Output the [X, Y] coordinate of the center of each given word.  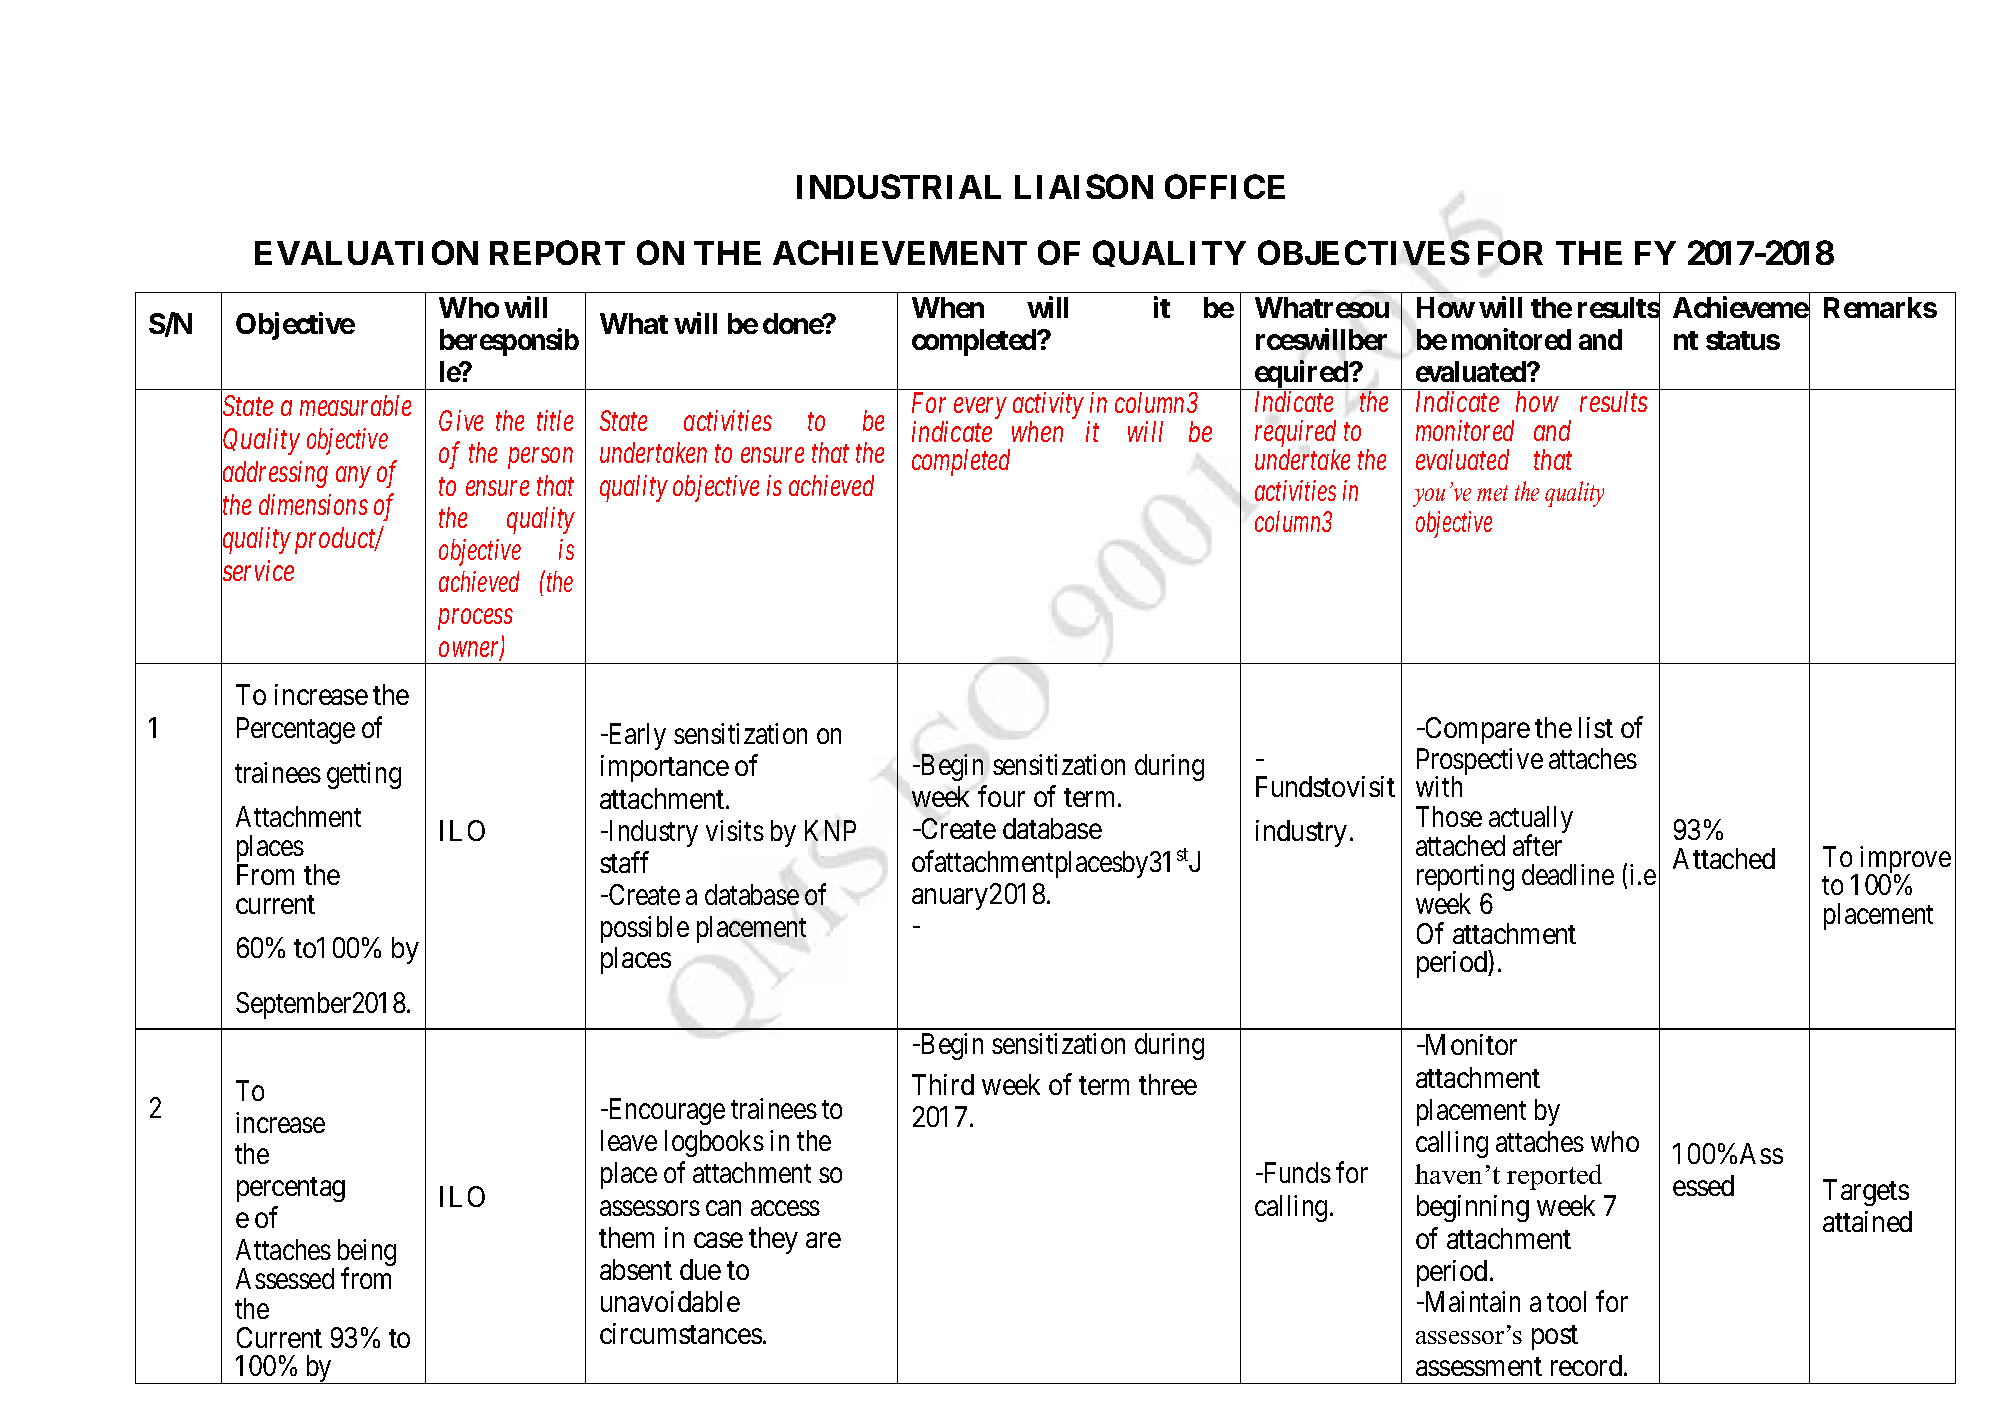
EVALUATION [366, 252]
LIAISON [1084, 186]
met [1492, 493]
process [475, 620]
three [1168, 1084]
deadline [1568, 874]
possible [645, 929]
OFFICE [1225, 186]
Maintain [1471, 1301]
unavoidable [670, 1301]
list [1596, 727]
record [1588, 1365]
